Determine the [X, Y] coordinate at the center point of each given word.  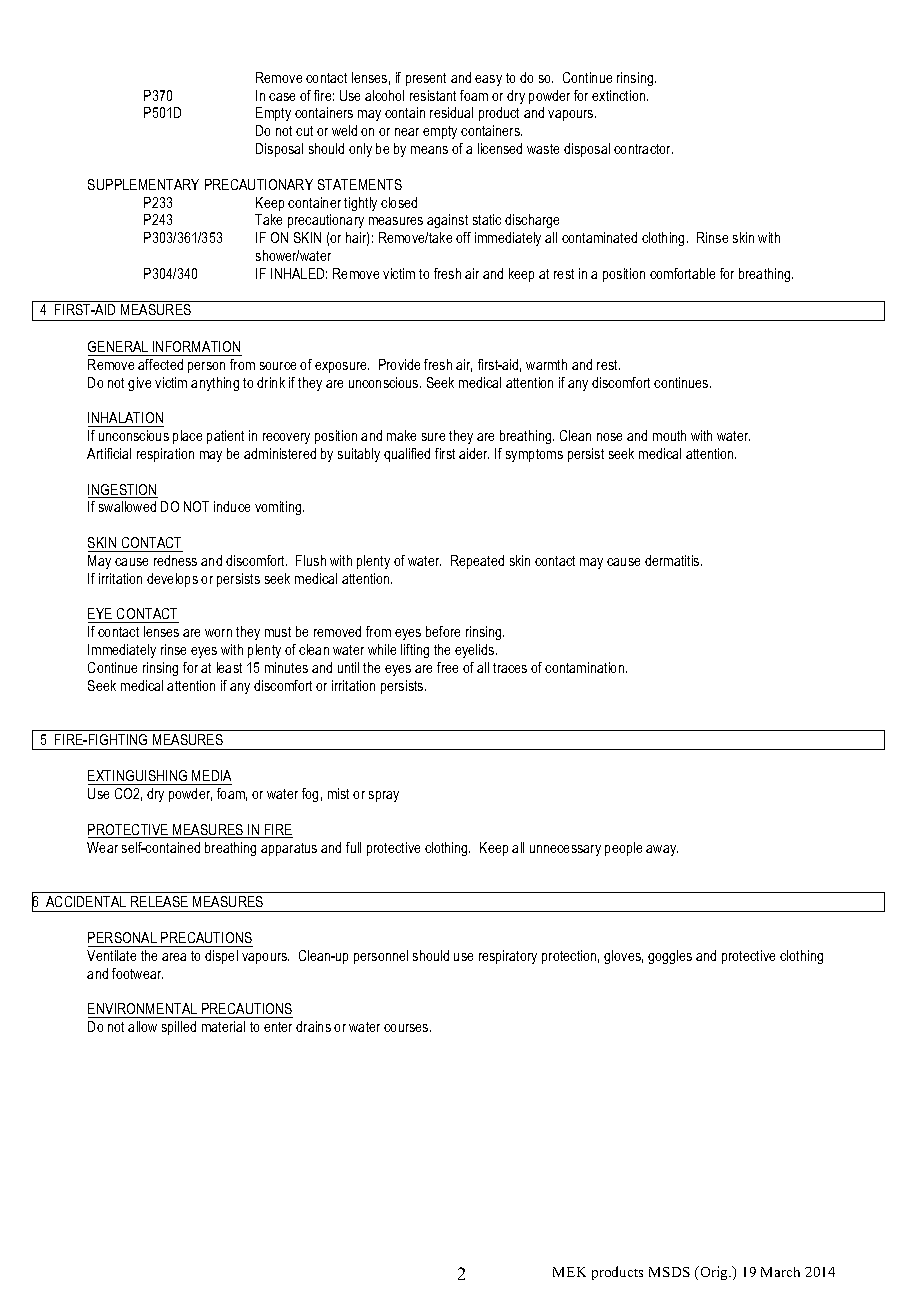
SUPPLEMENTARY [143, 184]
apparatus [289, 849]
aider [474, 453]
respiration [165, 455]
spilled [179, 1028]
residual [451, 112]
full [353, 847]
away [662, 850]
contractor [643, 149]
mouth [669, 435]
